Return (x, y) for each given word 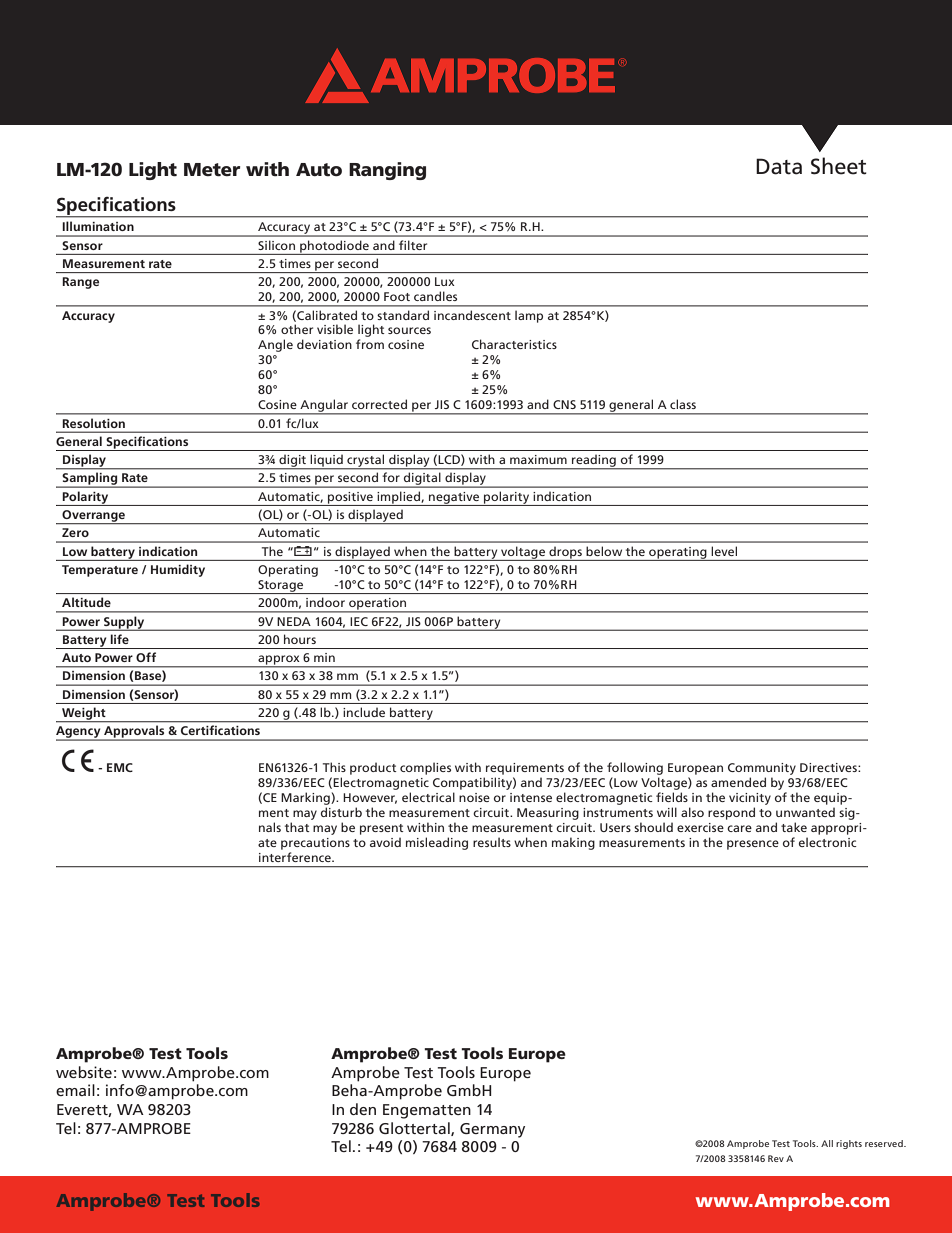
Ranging (387, 171)
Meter (212, 170)
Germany (492, 1130)
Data (779, 166)
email (75, 1090)
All (827, 1143)
